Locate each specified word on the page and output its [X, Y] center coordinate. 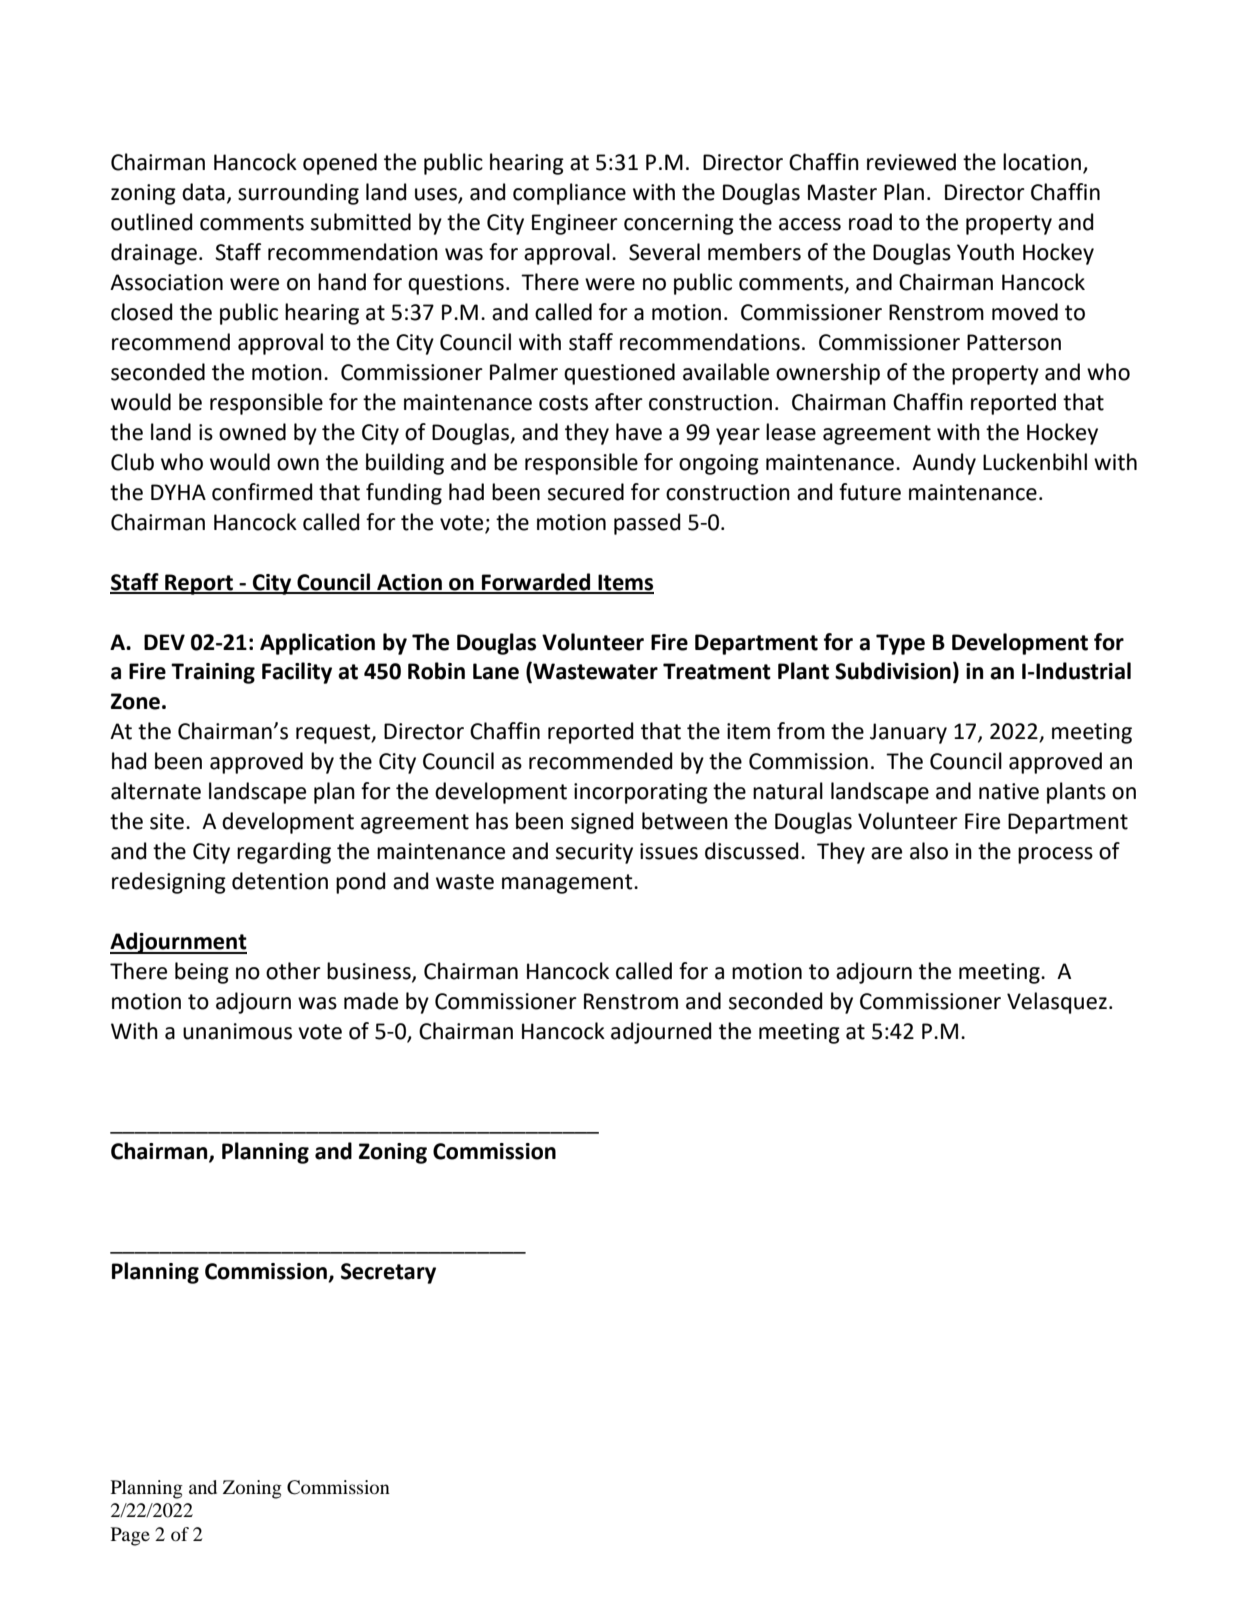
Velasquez [1057, 1003]
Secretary [388, 1273]
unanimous [237, 1031]
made [371, 1001]
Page [130, 1536]
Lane [496, 671]
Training [213, 673]
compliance [569, 194]
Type [900, 644]
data [203, 192]
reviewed [911, 162]
